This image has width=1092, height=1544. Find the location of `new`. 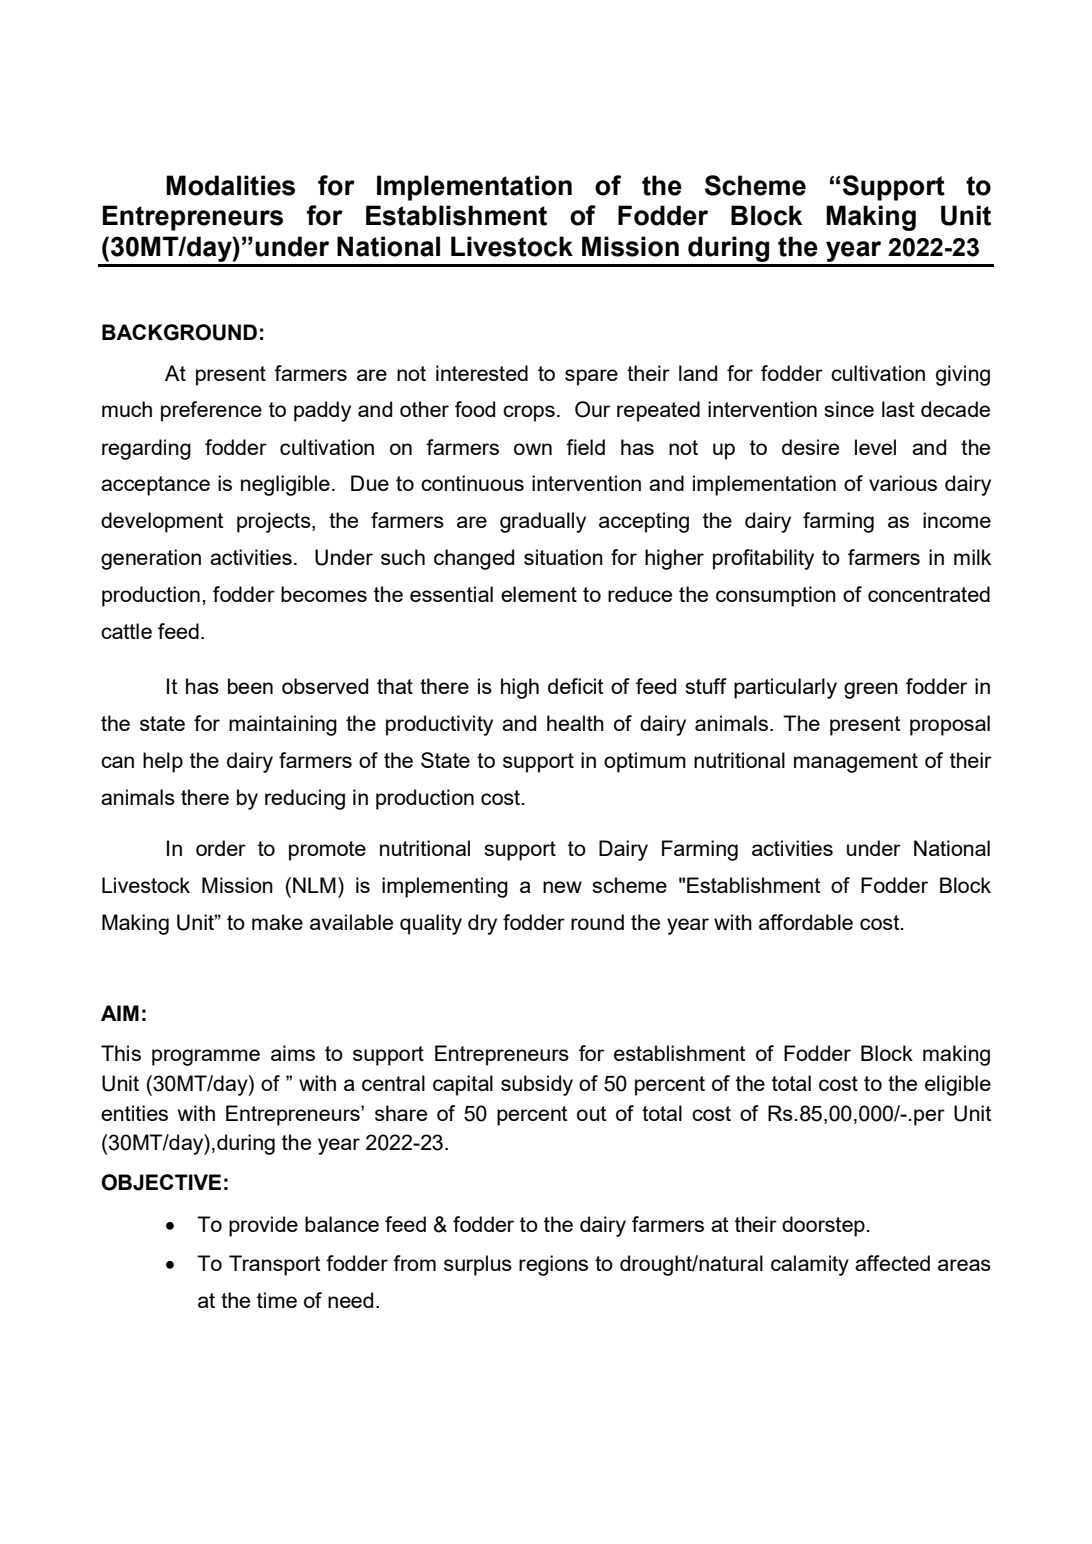

new is located at coordinates (562, 887).
